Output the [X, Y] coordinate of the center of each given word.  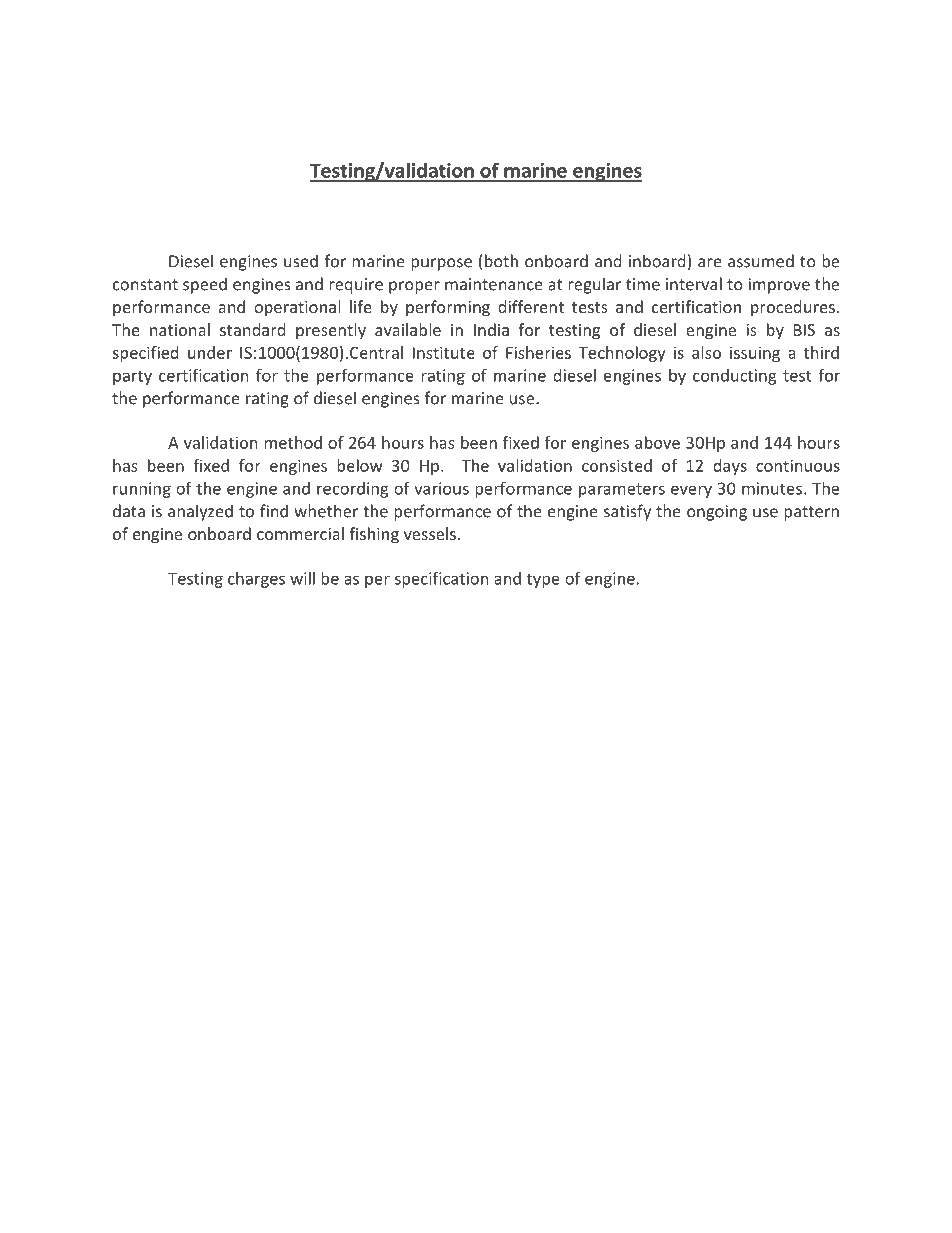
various [441, 488]
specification [441, 580]
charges [256, 580]
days [730, 467]
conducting [734, 377]
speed [205, 285]
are [710, 263]
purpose [441, 264]
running [142, 490]
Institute [444, 352]
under [210, 352]
